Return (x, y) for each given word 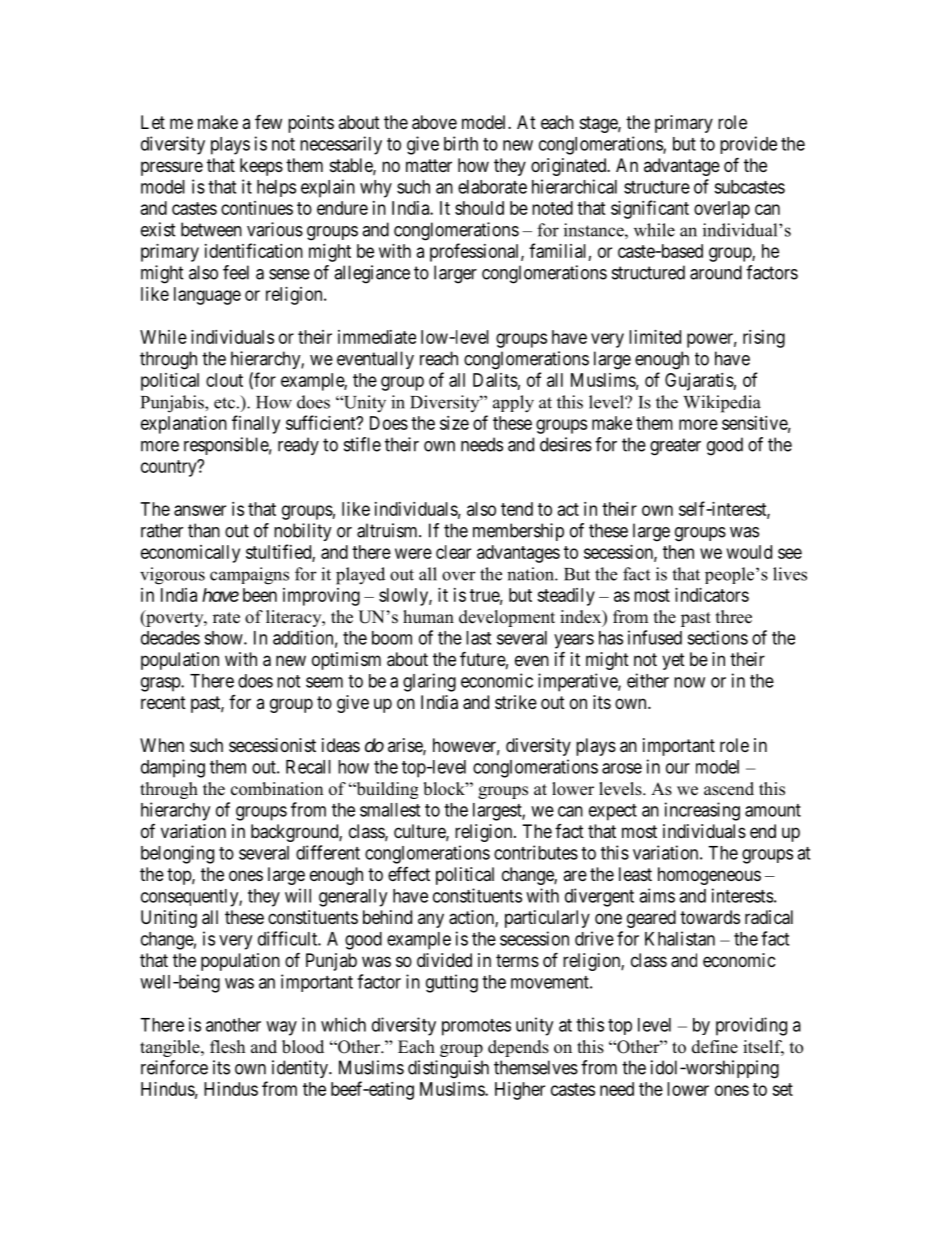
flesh (227, 1047)
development (507, 618)
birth (461, 143)
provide (748, 145)
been (260, 595)
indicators (712, 595)
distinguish (448, 1069)
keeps (261, 167)
